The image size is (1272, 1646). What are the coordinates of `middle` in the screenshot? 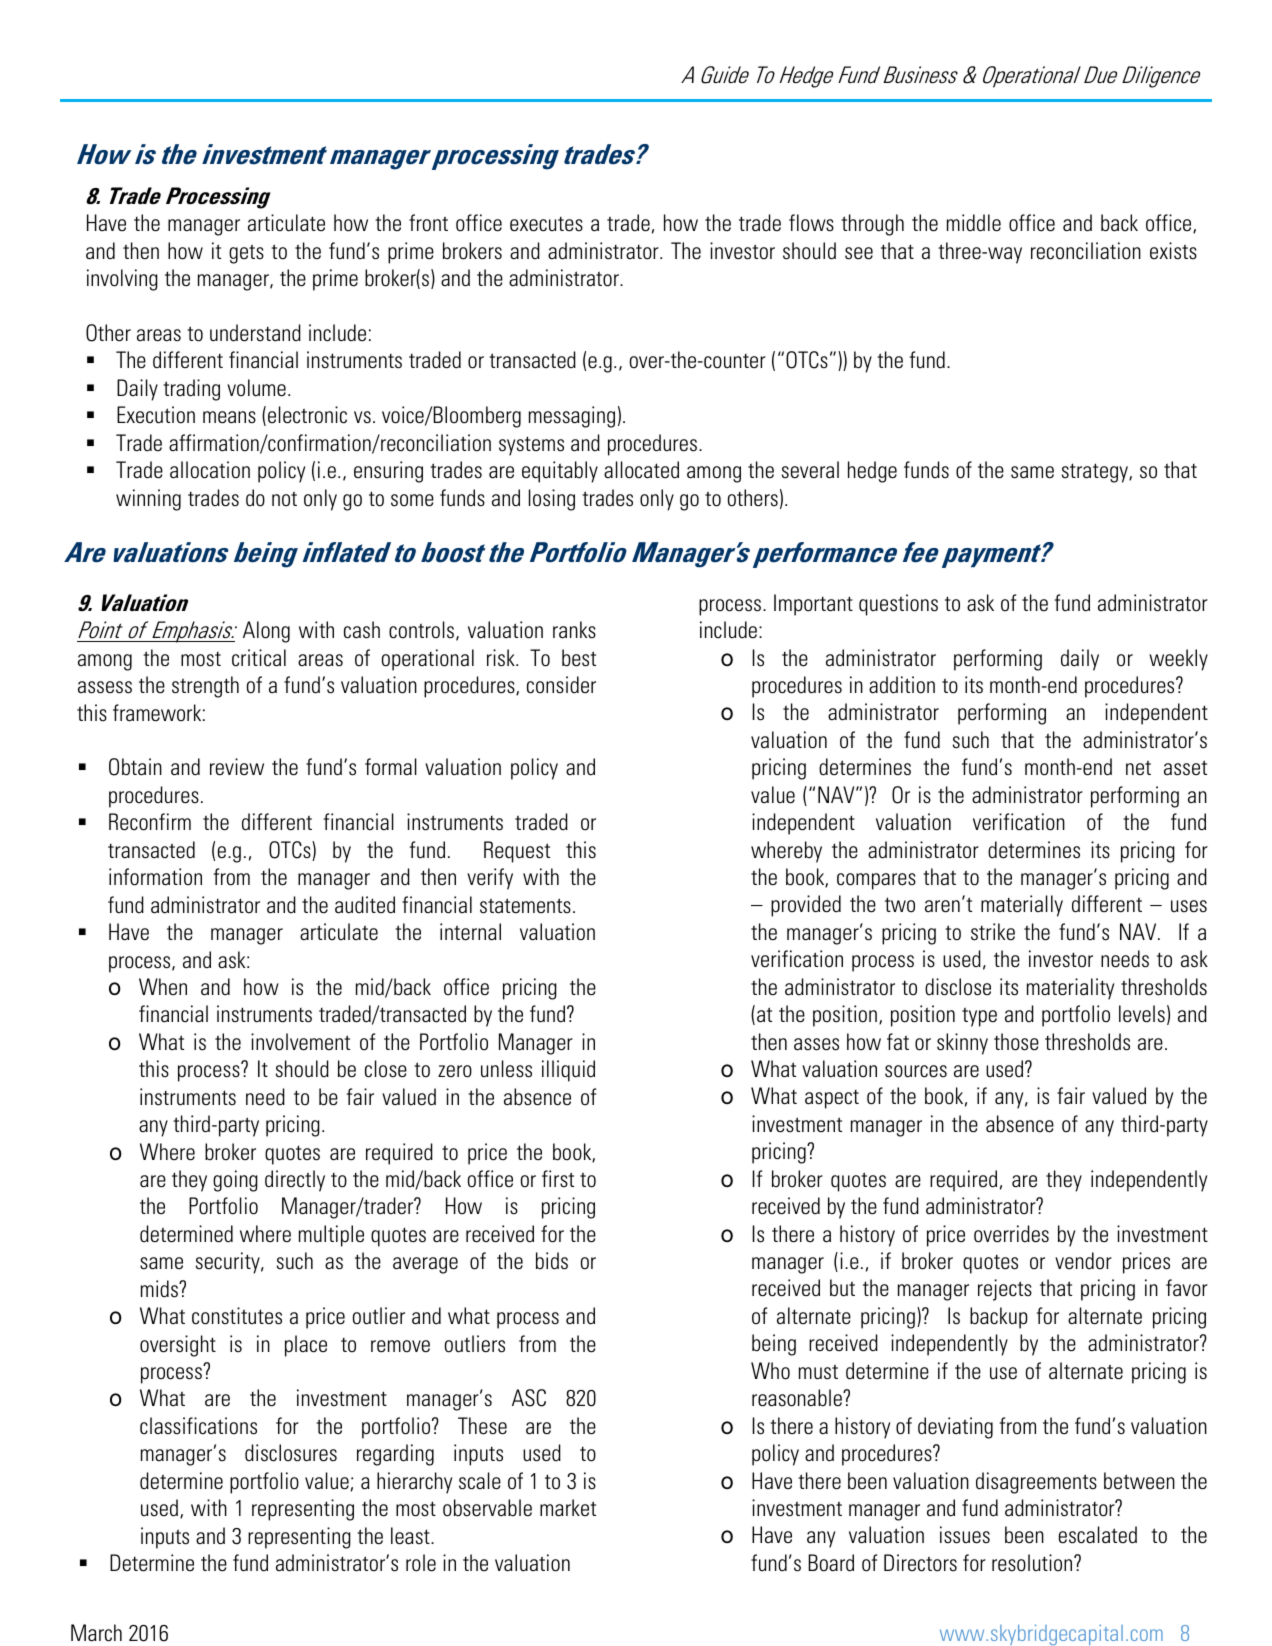 It's located at (974, 223).
